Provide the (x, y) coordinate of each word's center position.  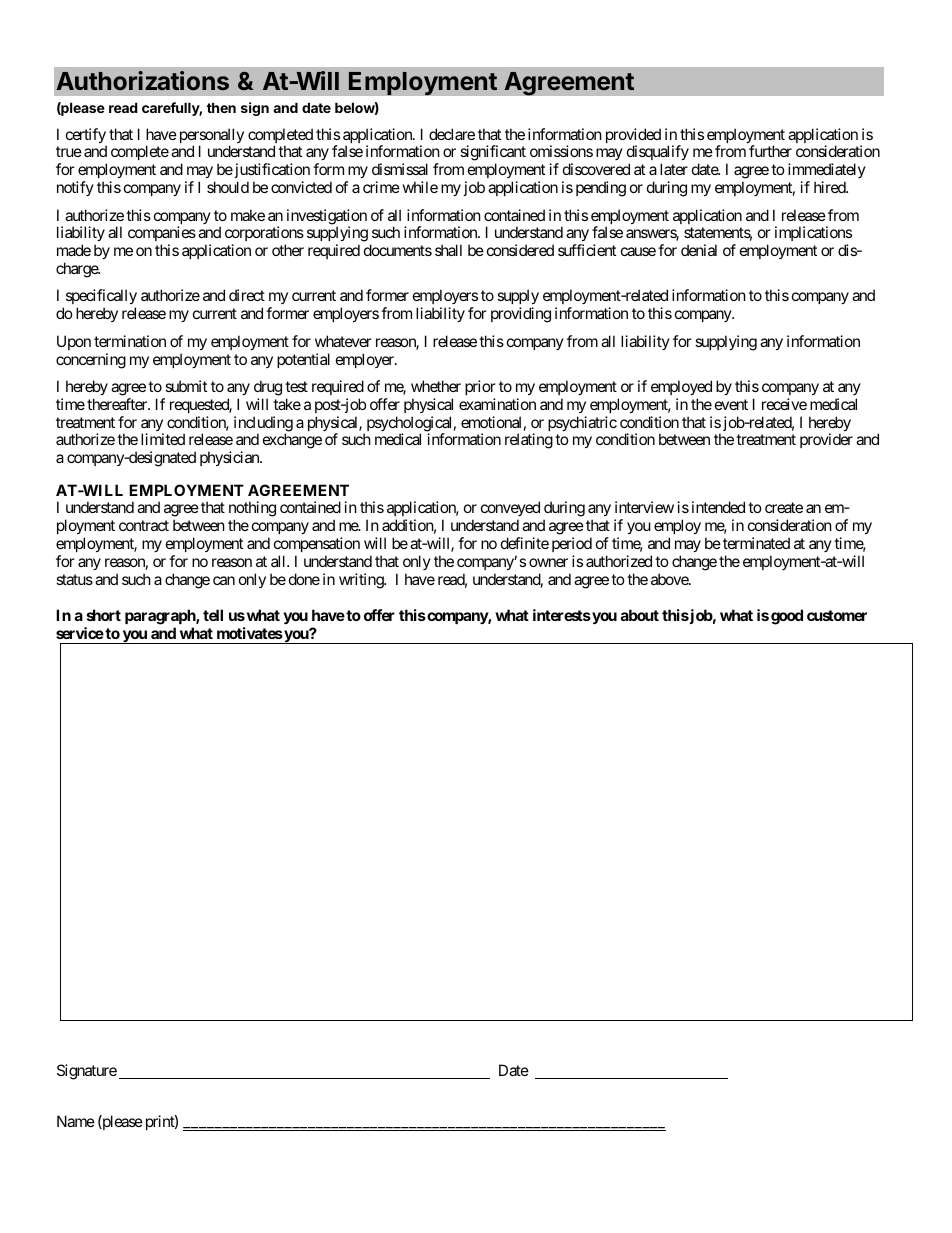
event (731, 404)
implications (813, 235)
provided (633, 137)
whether (436, 386)
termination (130, 341)
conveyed (510, 508)
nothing (252, 509)
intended (718, 507)
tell (213, 615)
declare (452, 134)
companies (162, 235)
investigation (327, 218)
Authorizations (143, 80)
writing (362, 581)
